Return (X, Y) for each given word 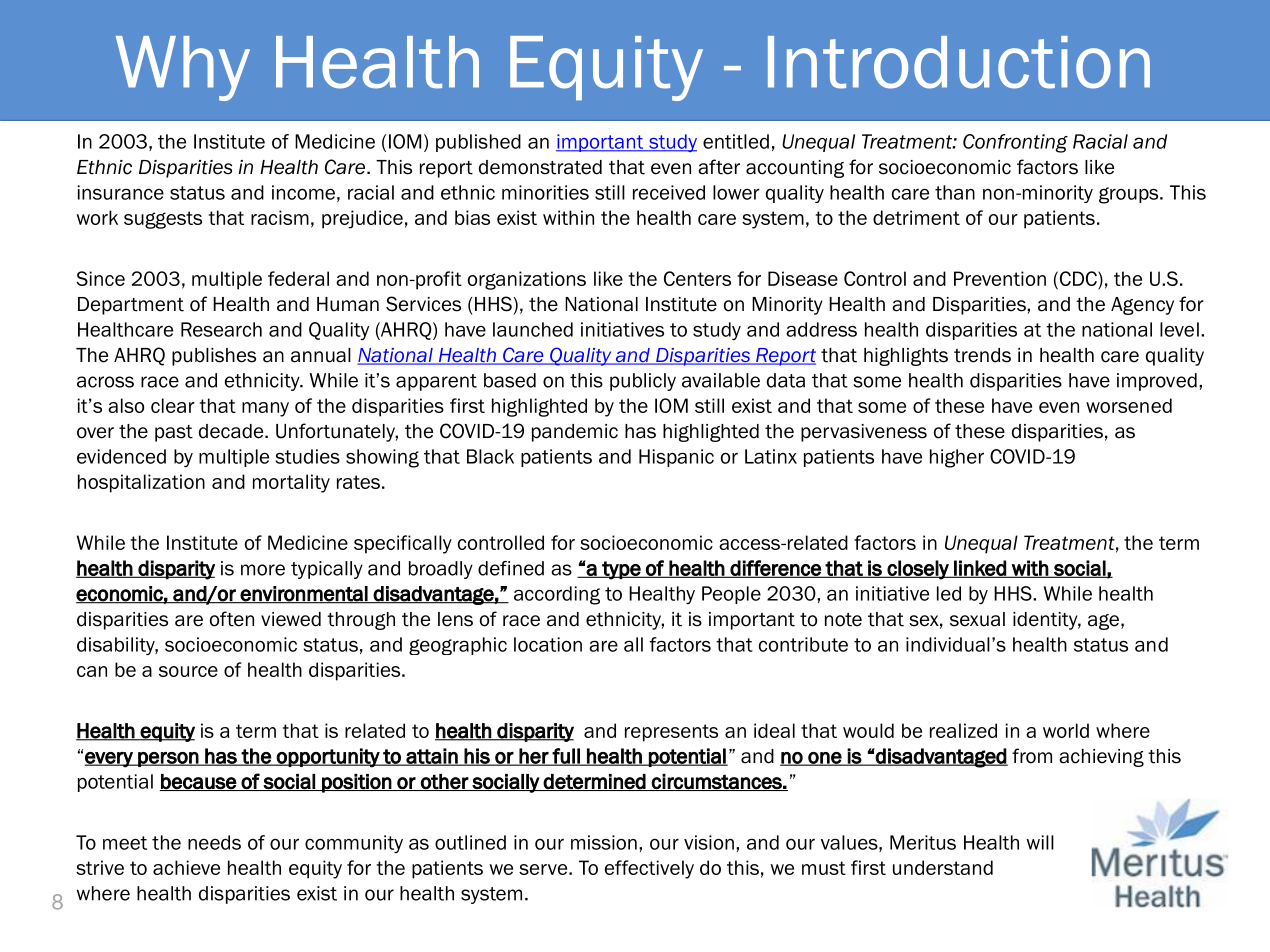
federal (298, 278)
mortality (291, 483)
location (548, 644)
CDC (1078, 278)
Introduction (959, 62)
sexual (977, 619)
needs (214, 842)
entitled (736, 141)
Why (183, 68)
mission (604, 842)
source (188, 671)
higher (957, 458)
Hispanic (676, 458)
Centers (697, 278)
